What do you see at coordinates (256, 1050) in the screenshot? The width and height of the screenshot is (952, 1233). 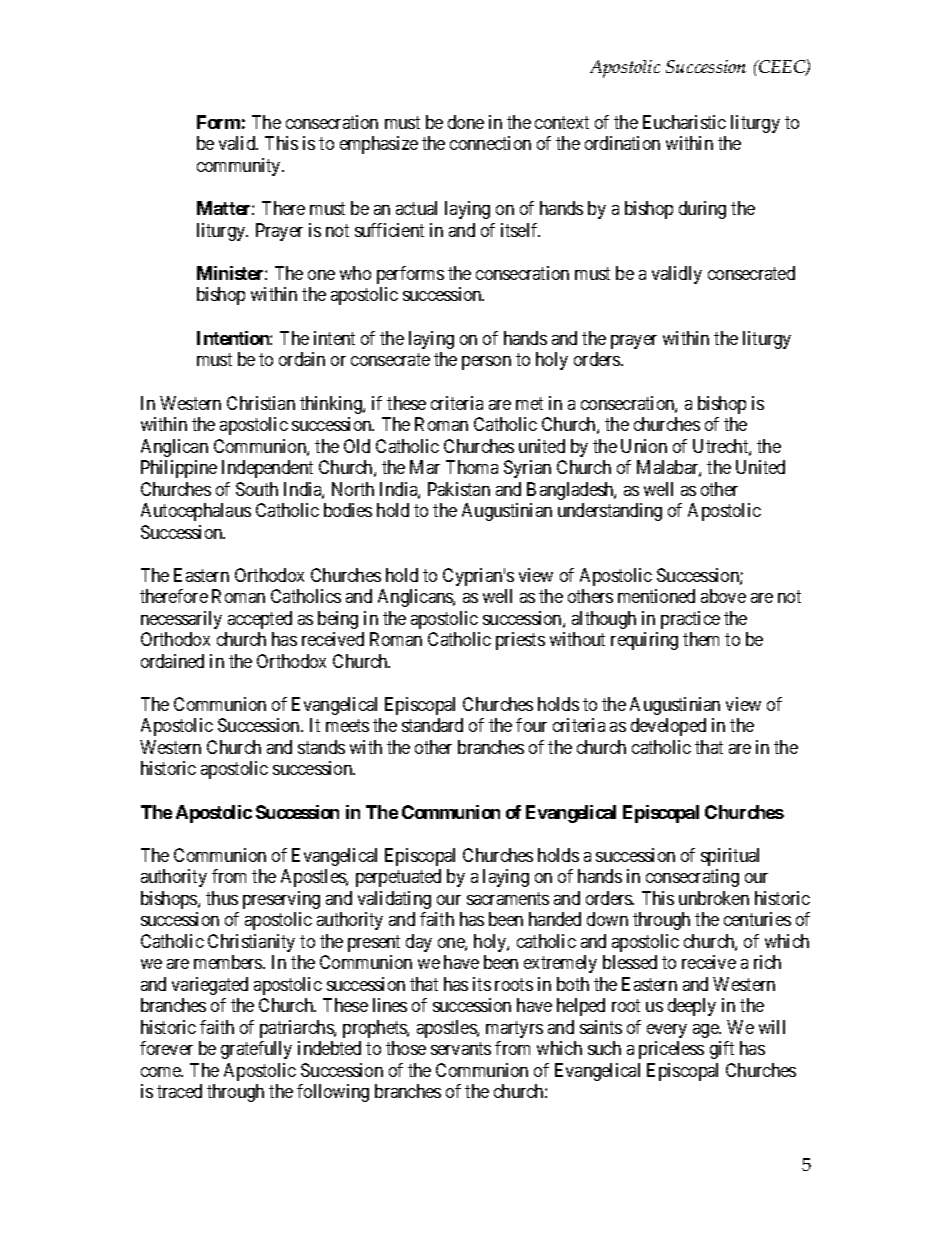 I see `gratefully` at bounding box center [256, 1050].
